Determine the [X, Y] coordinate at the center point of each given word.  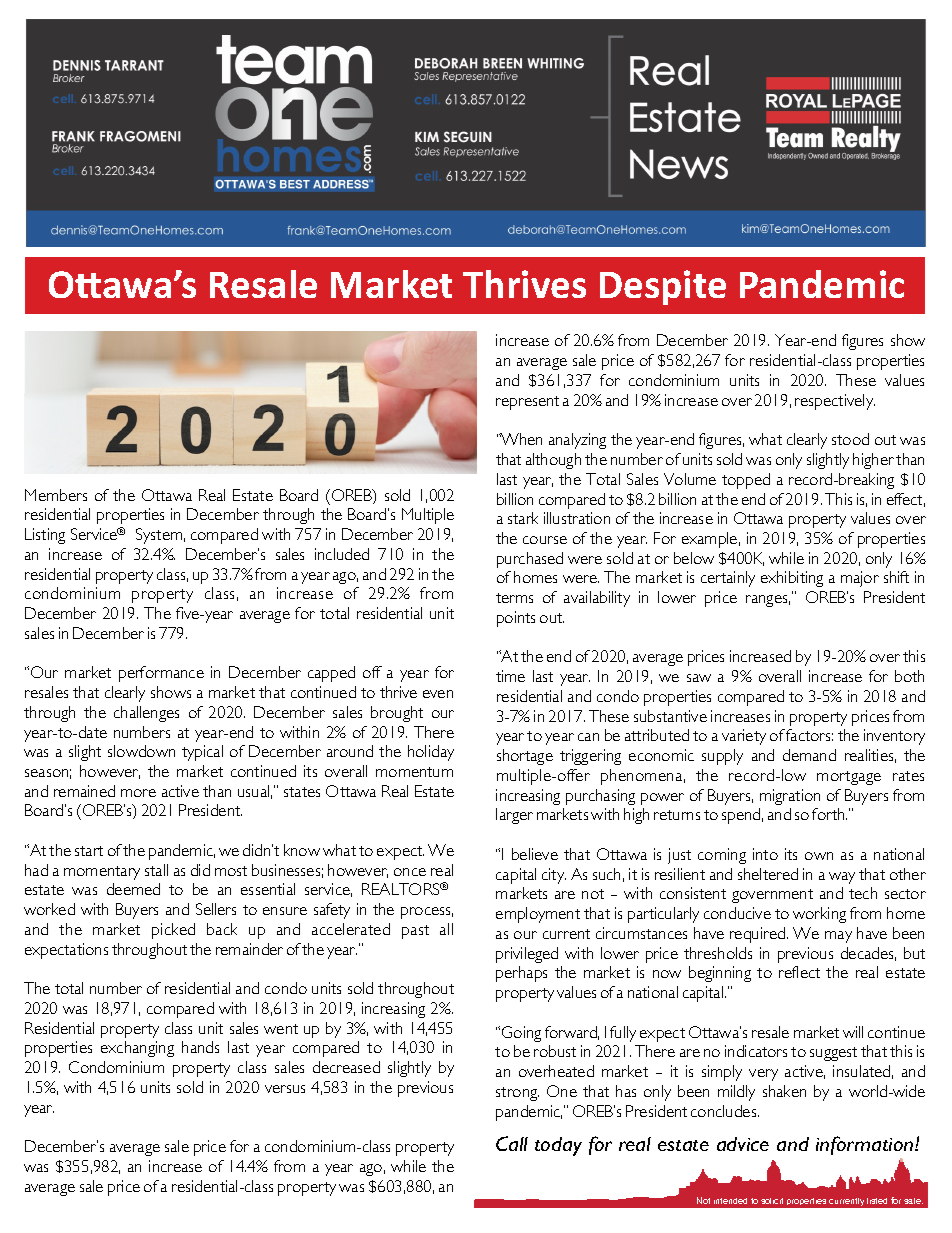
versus [285, 1089]
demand [809, 755]
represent [527, 403]
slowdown [141, 751]
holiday [431, 753]
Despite [663, 287]
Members [56, 495]
